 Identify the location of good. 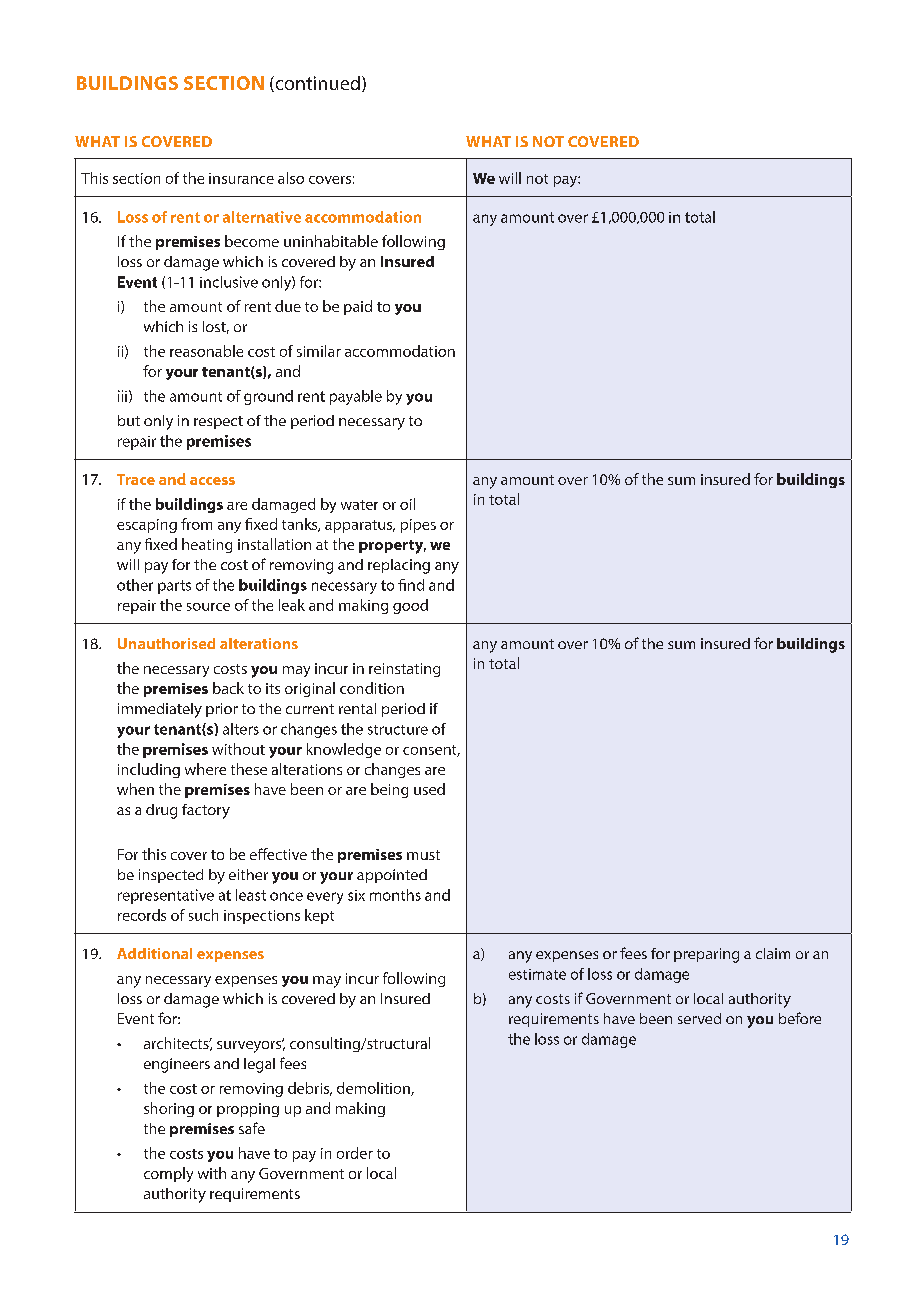
(410, 606).
